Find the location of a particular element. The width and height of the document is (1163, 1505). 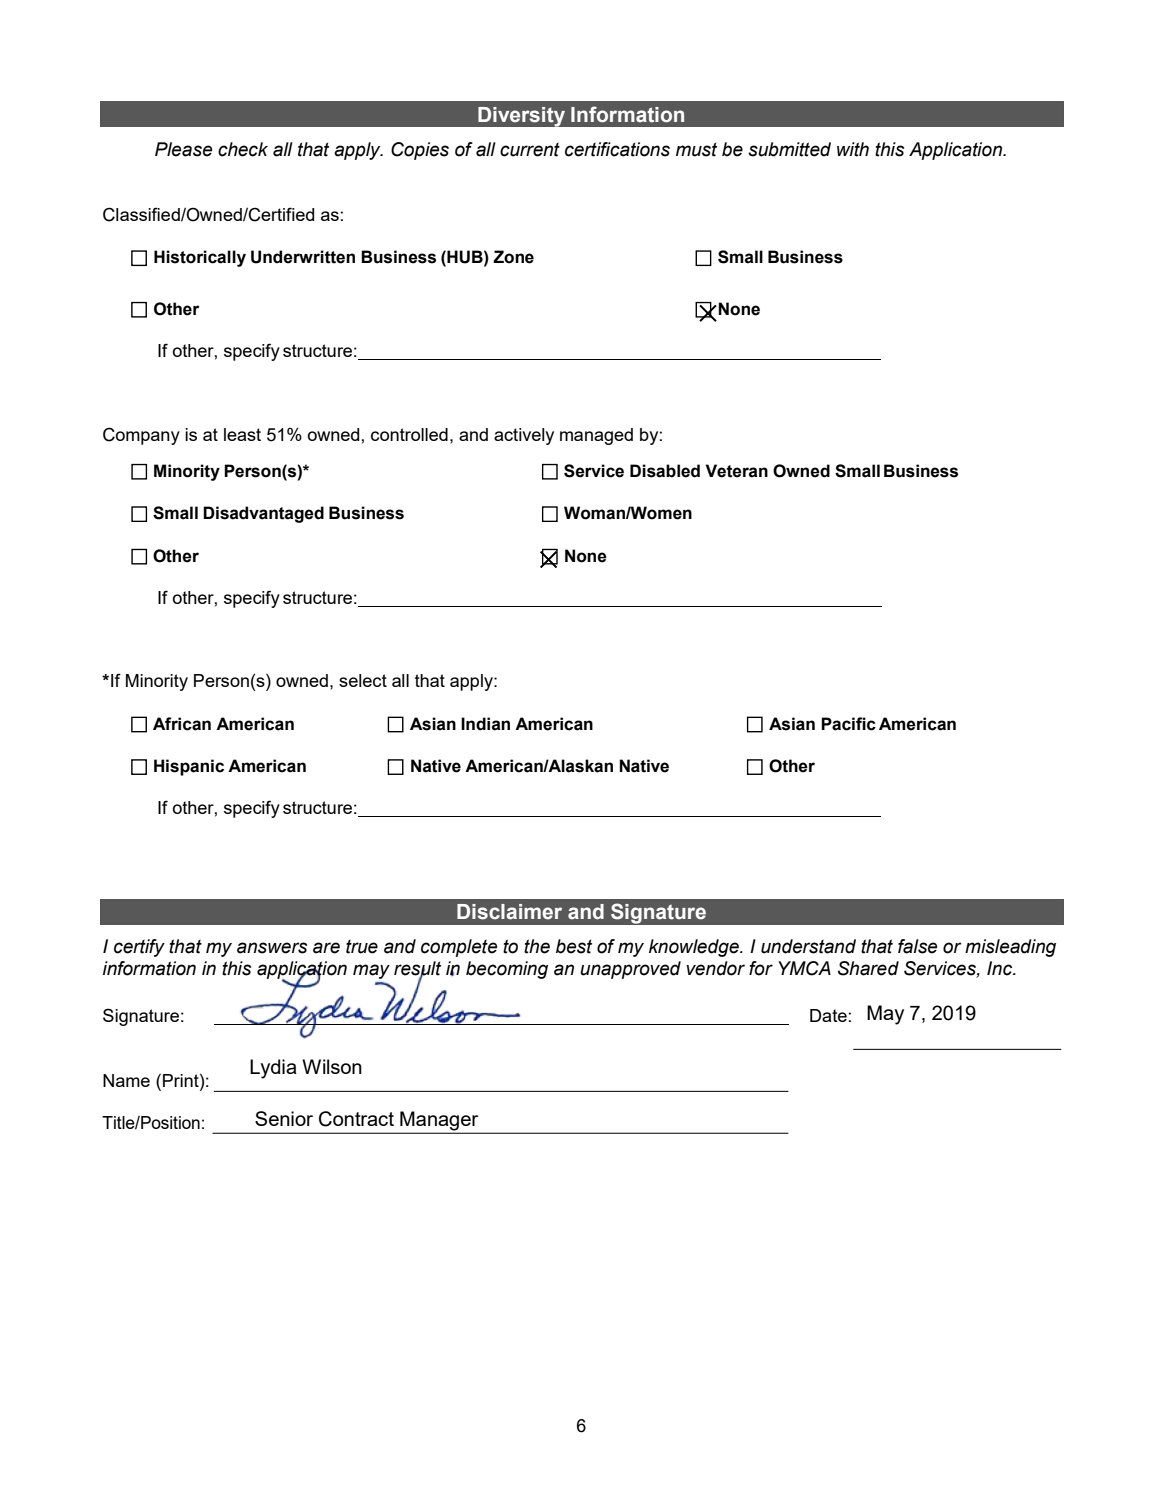

Pacific is located at coordinates (848, 724).
